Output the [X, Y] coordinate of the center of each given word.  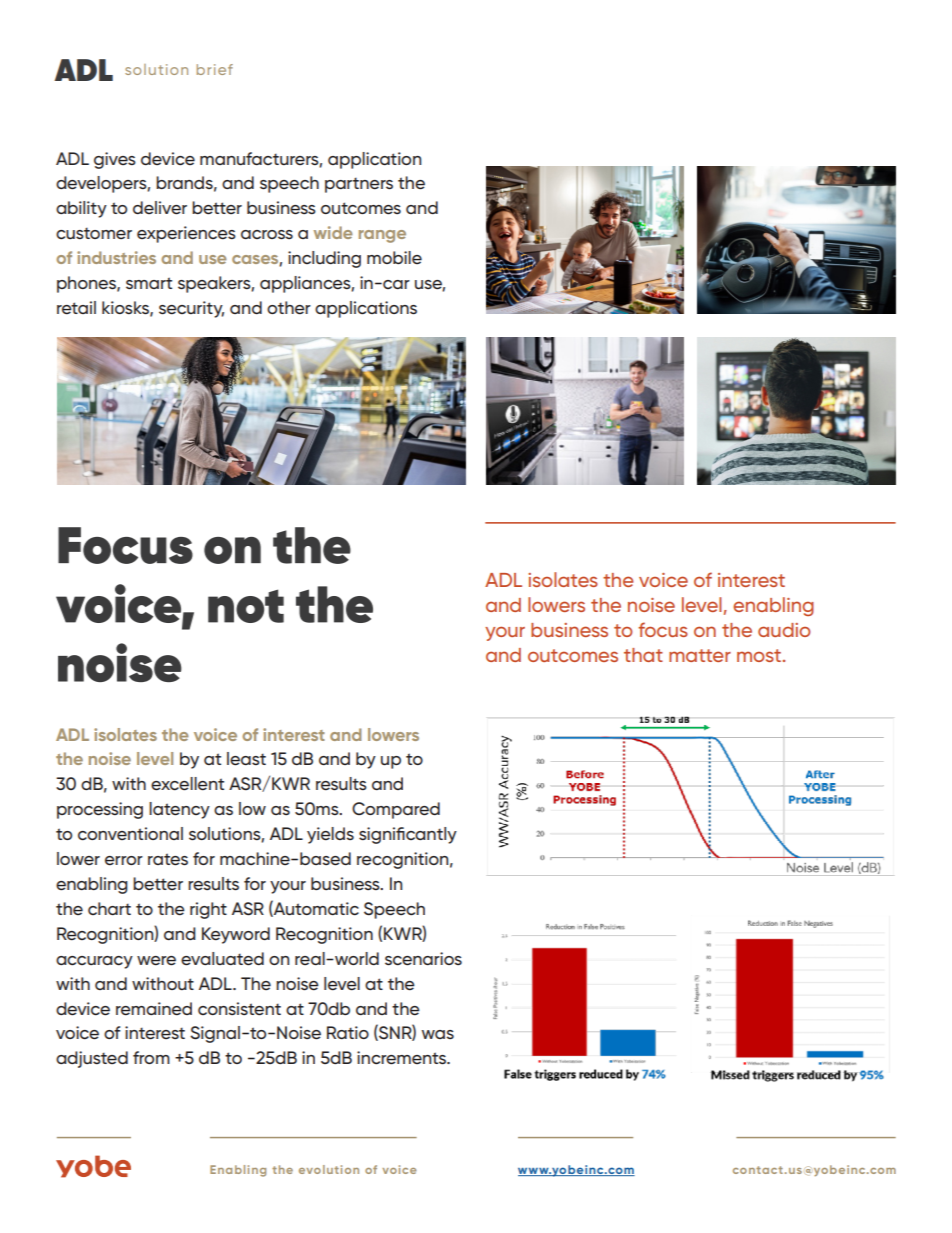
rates [168, 859]
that [643, 655]
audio [784, 630]
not [246, 606]
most [759, 655]
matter [700, 655]
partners [359, 185]
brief [215, 69]
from [151, 1057]
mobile [394, 257]
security [191, 309]
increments [403, 1058]
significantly [408, 835]
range [382, 236]
